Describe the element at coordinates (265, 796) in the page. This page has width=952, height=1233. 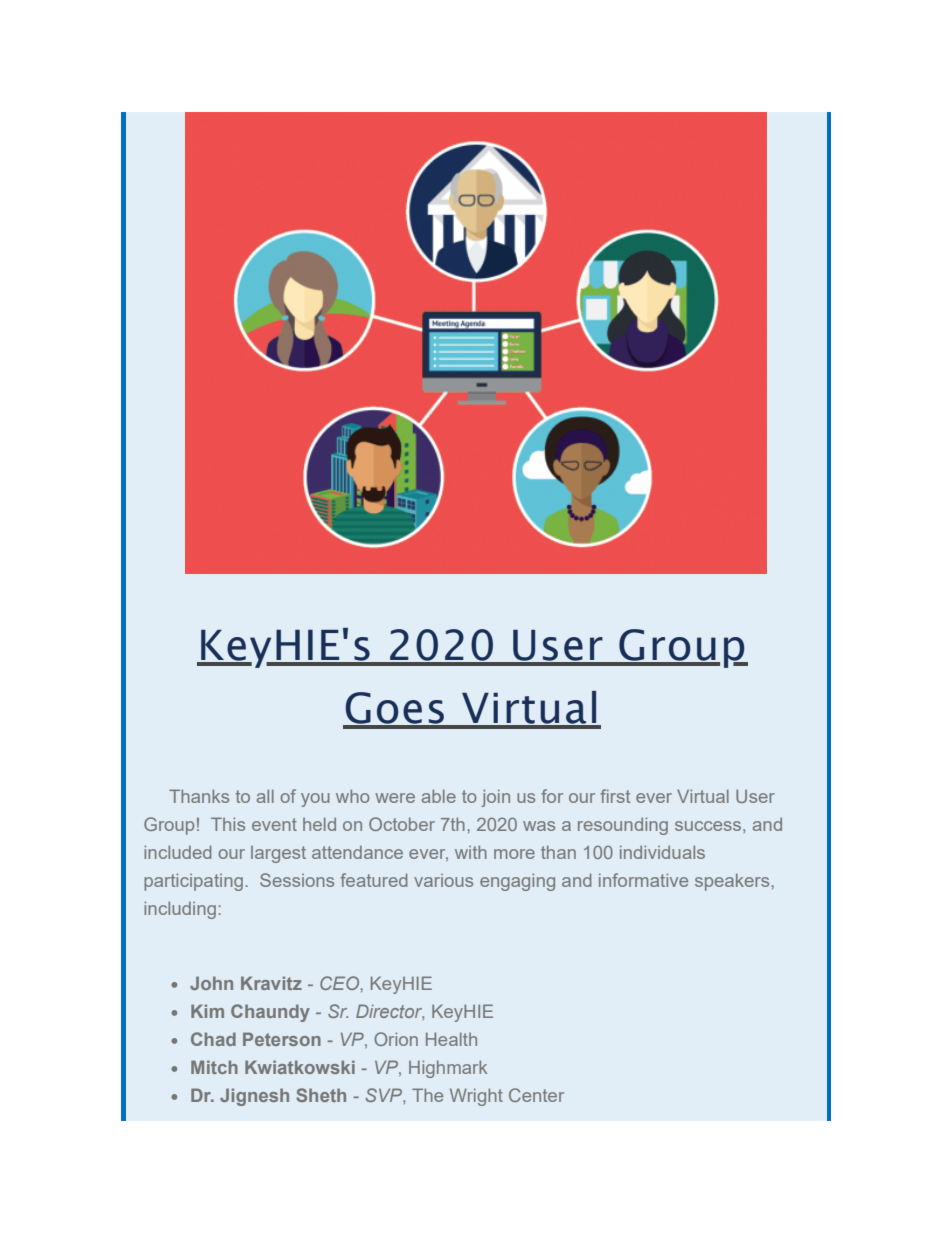
I see `all` at that location.
